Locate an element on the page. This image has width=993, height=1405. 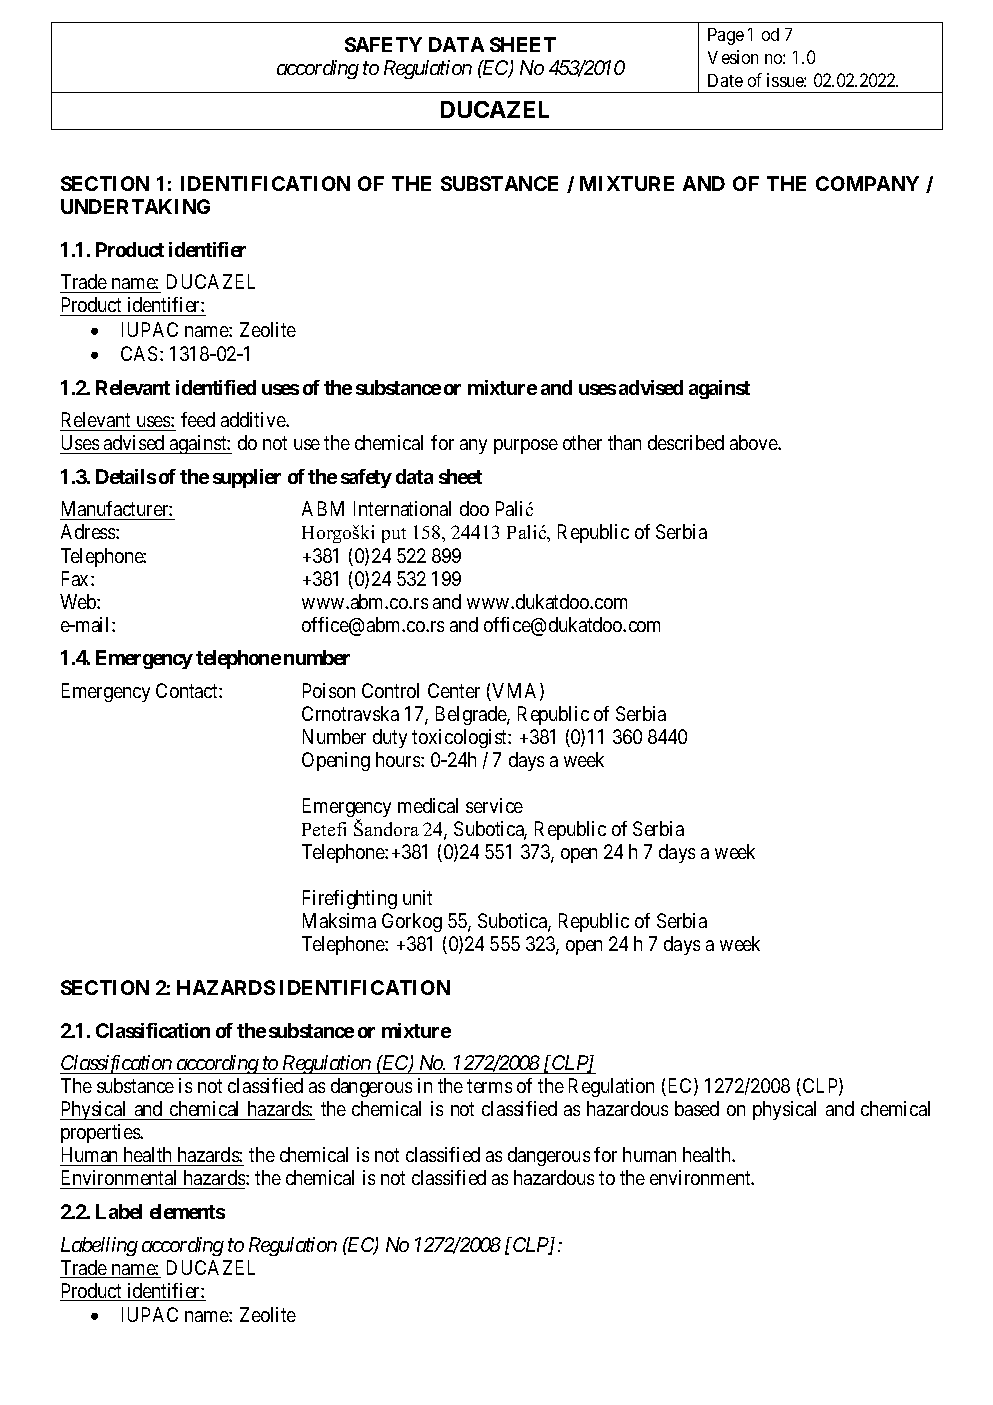
Fax is located at coordinates (77, 578).
